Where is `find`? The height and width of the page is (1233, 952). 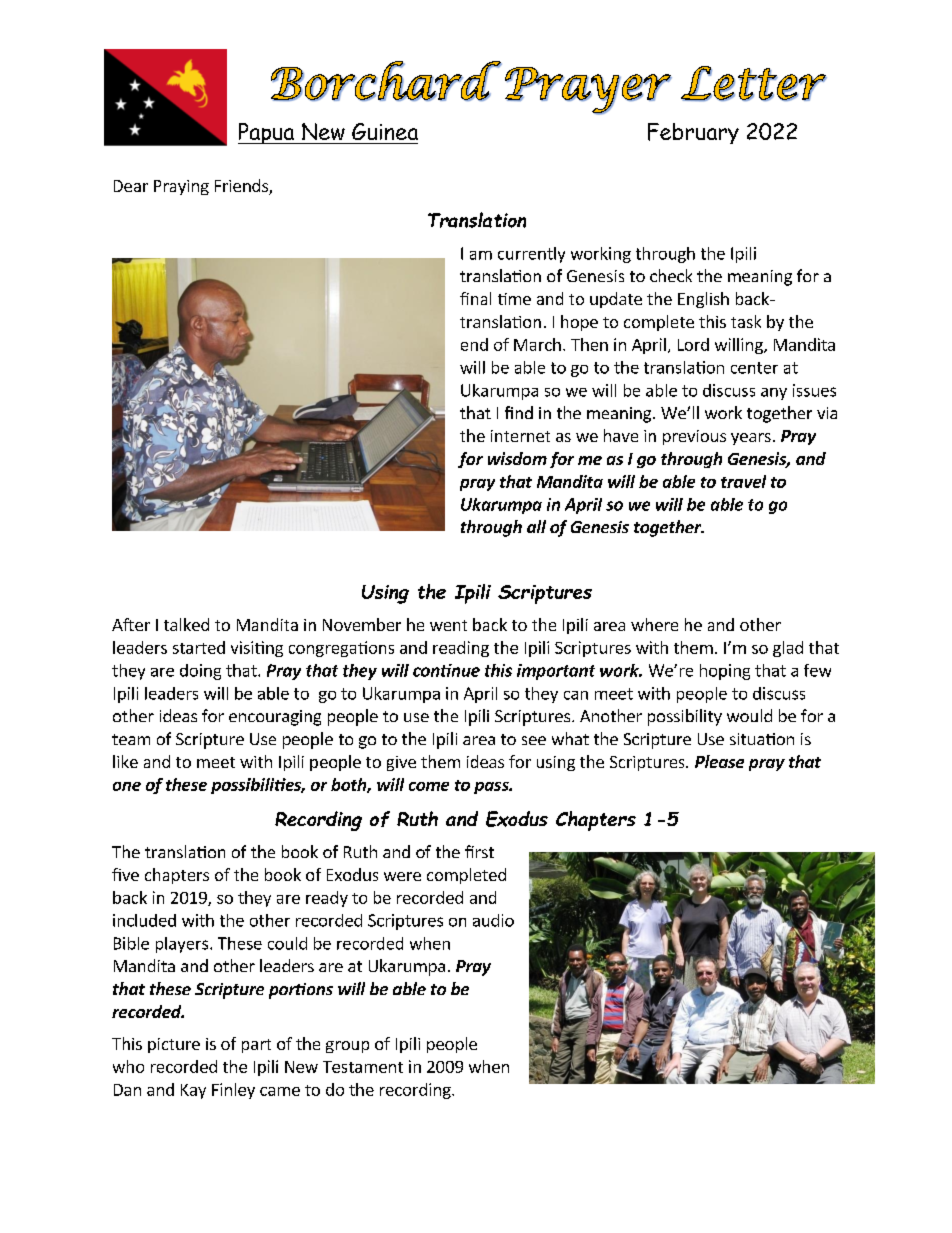 find is located at coordinates (519, 412).
